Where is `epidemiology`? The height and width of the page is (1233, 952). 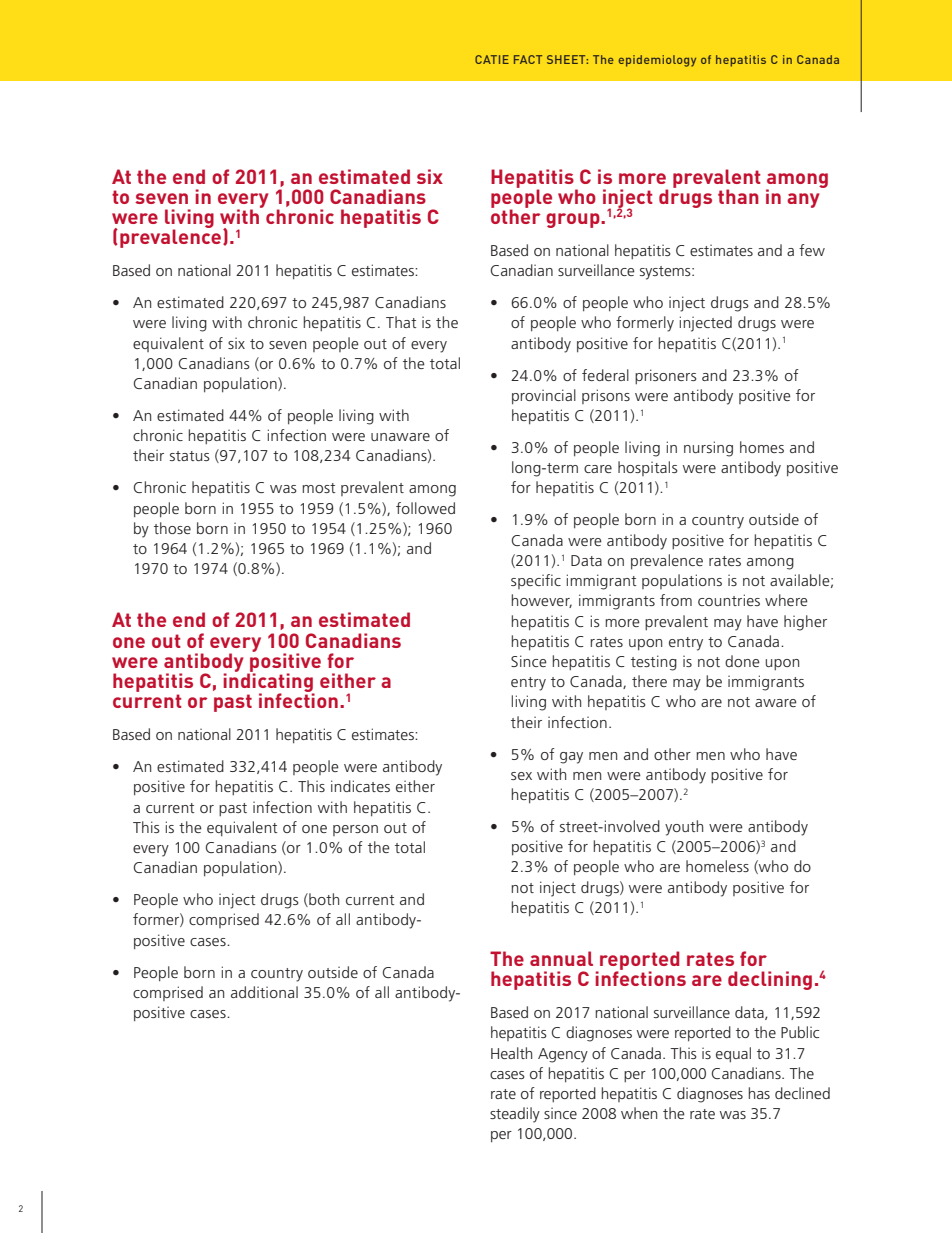 epidemiology is located at coordinates (657, 61).
